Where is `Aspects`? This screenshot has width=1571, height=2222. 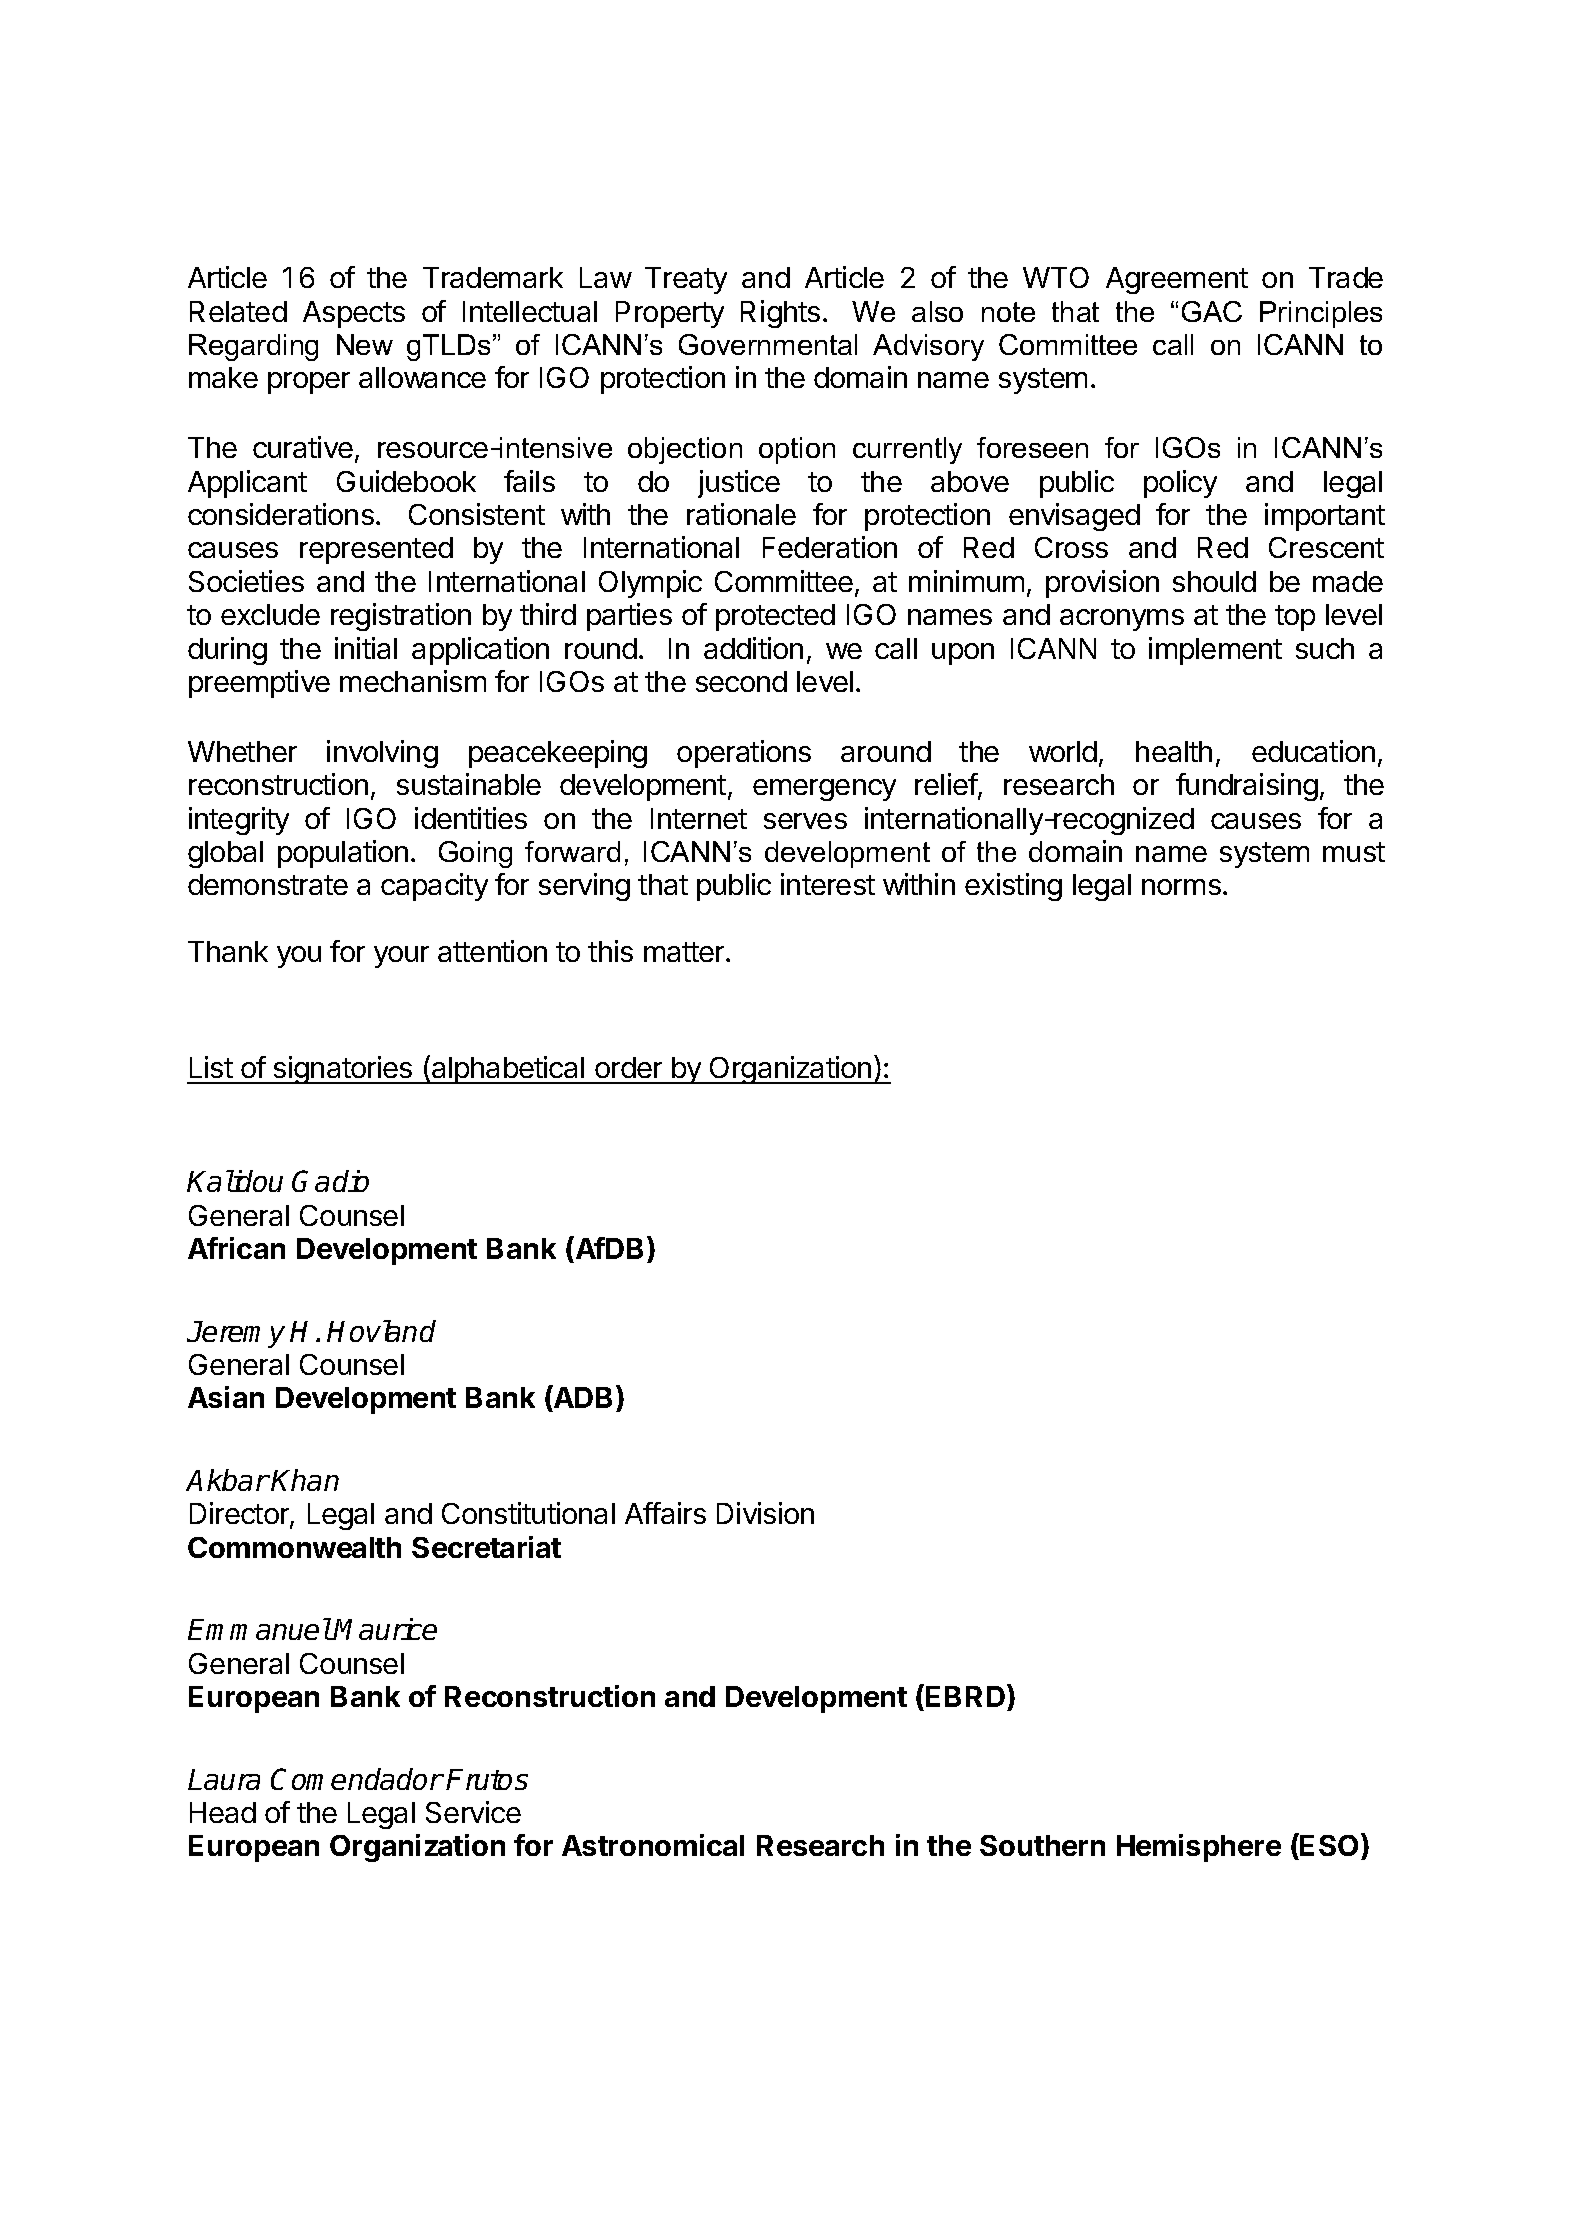 Aspects is located at coordinates (354, 314).
